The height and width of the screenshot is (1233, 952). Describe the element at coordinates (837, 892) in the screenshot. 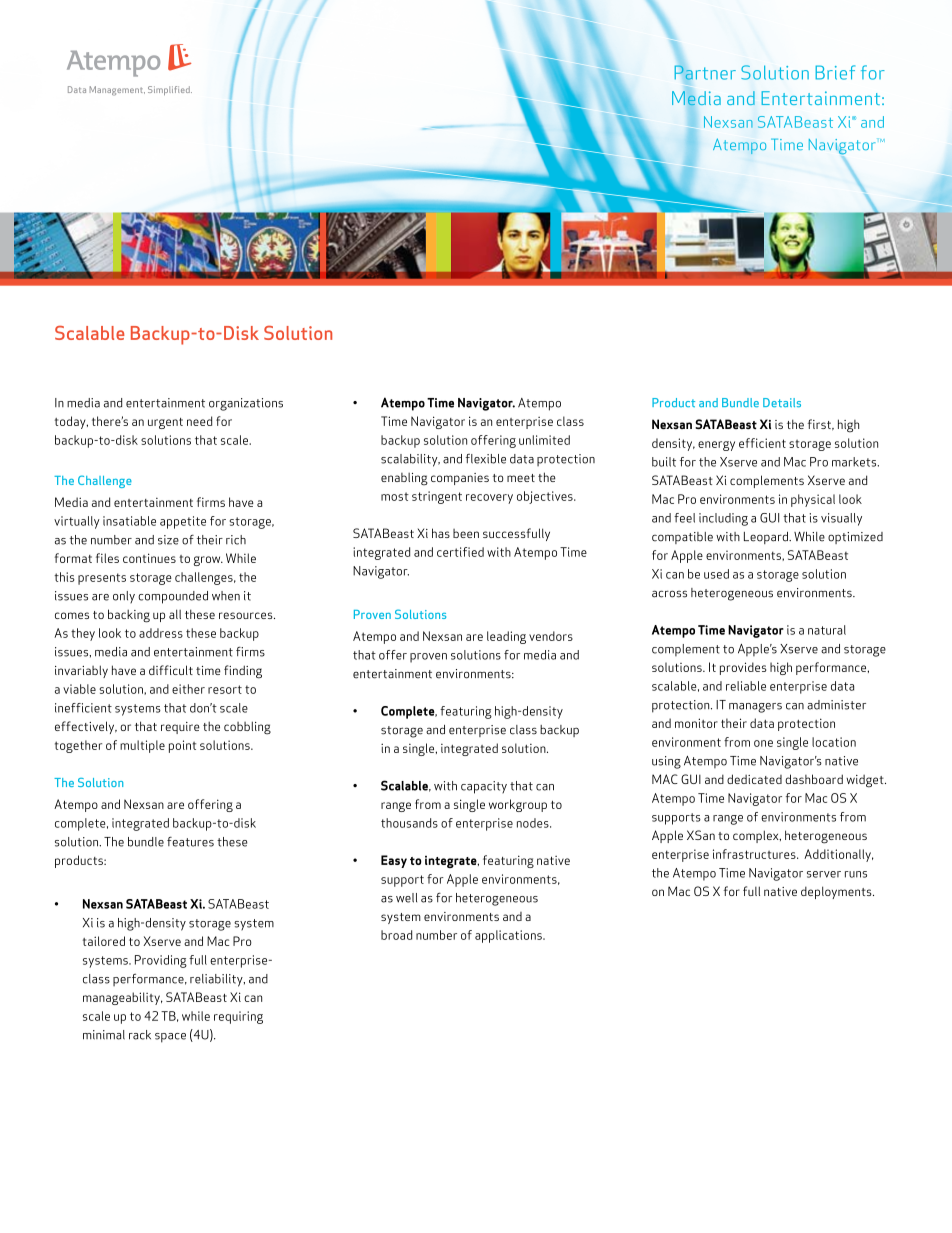

I see `deployments` at that location.
